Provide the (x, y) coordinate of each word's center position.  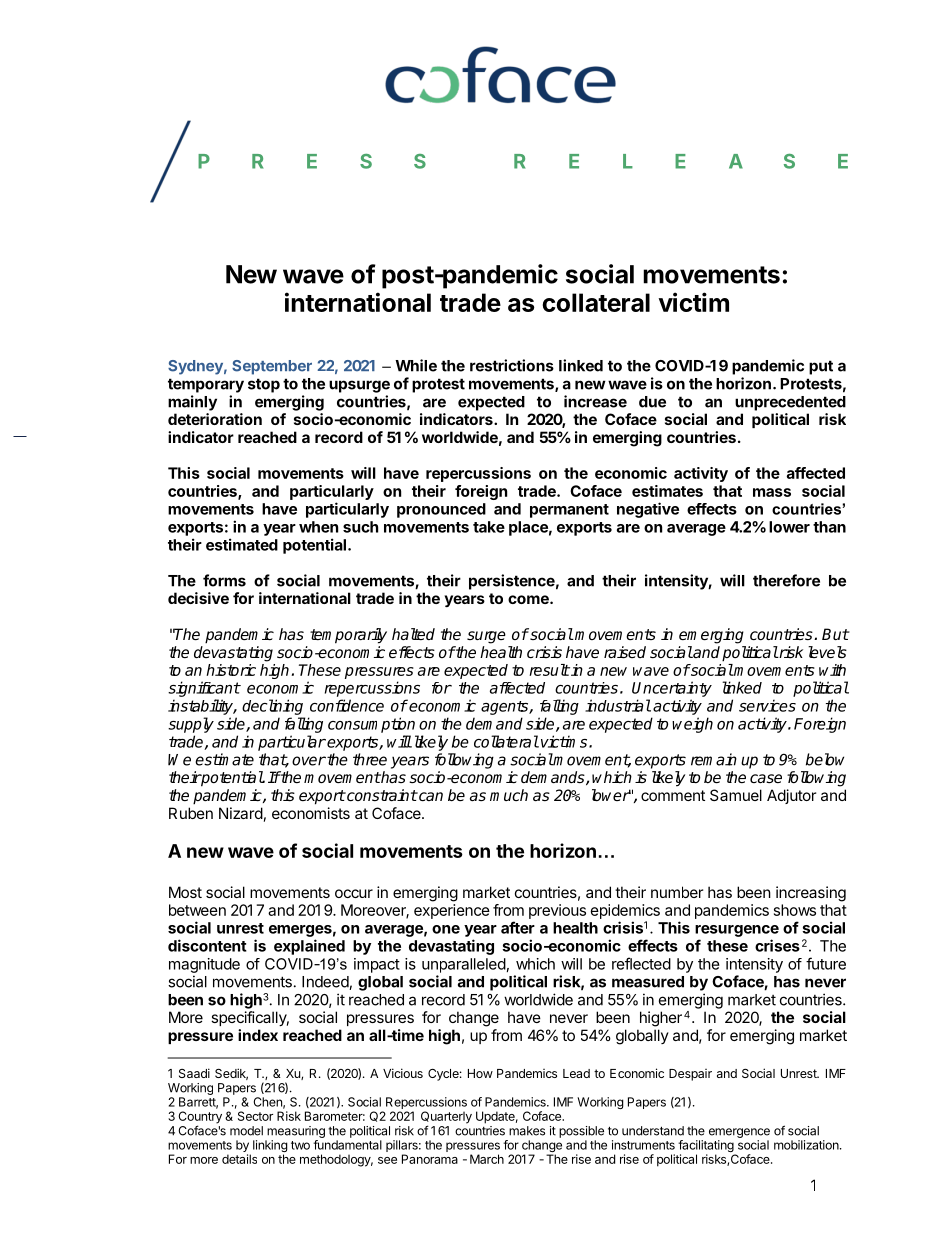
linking (270, 1147)
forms (224, 580)
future (826, 963)
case (766, 778)
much (509, 795)
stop (264, 385)
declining (272, 707)
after (518, 927)
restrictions (512, 365)
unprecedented (790, 403)
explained (309, 947)
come (529, 599)
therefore (786, 580)
